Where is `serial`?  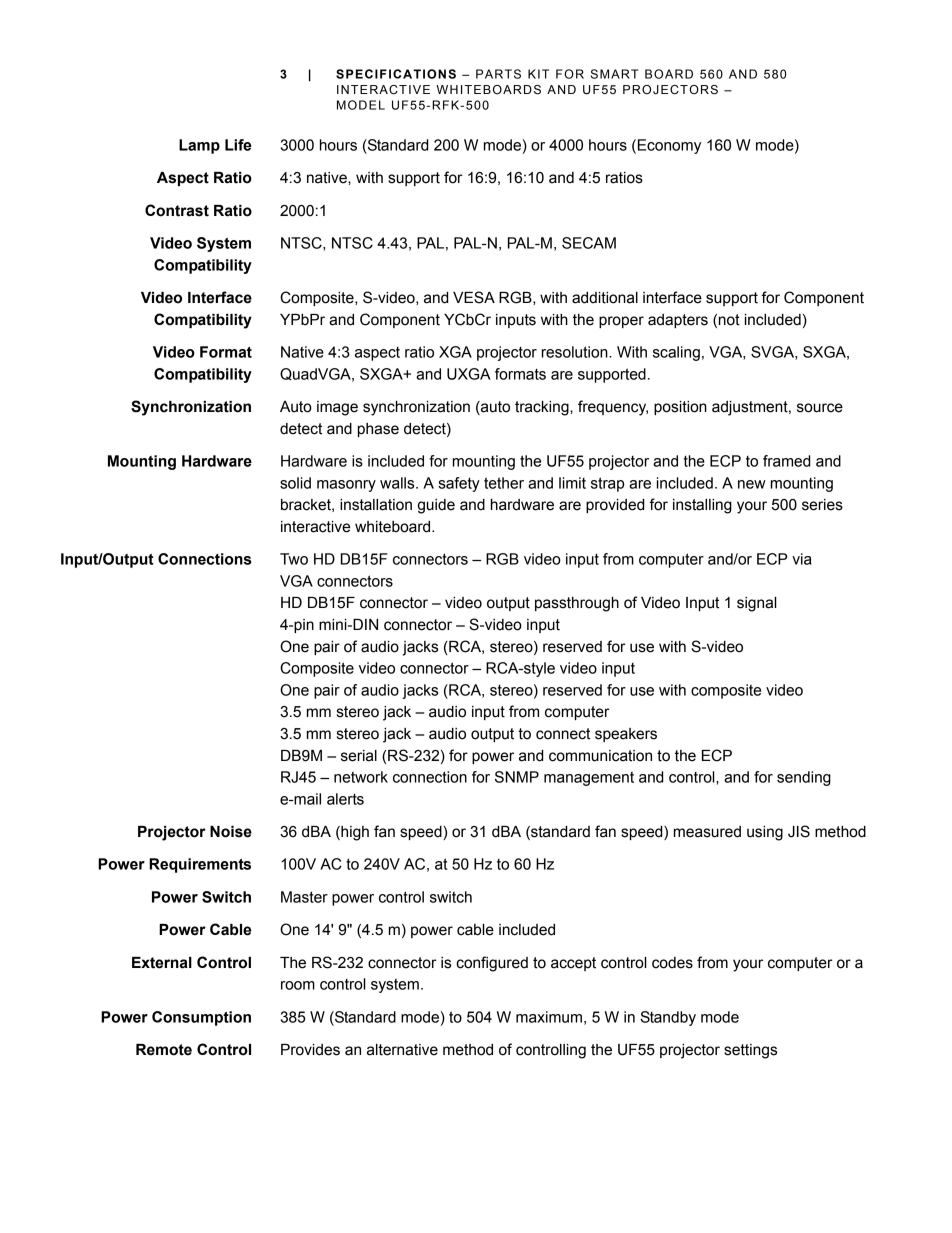 serial is located at coordinates (359, 756).
